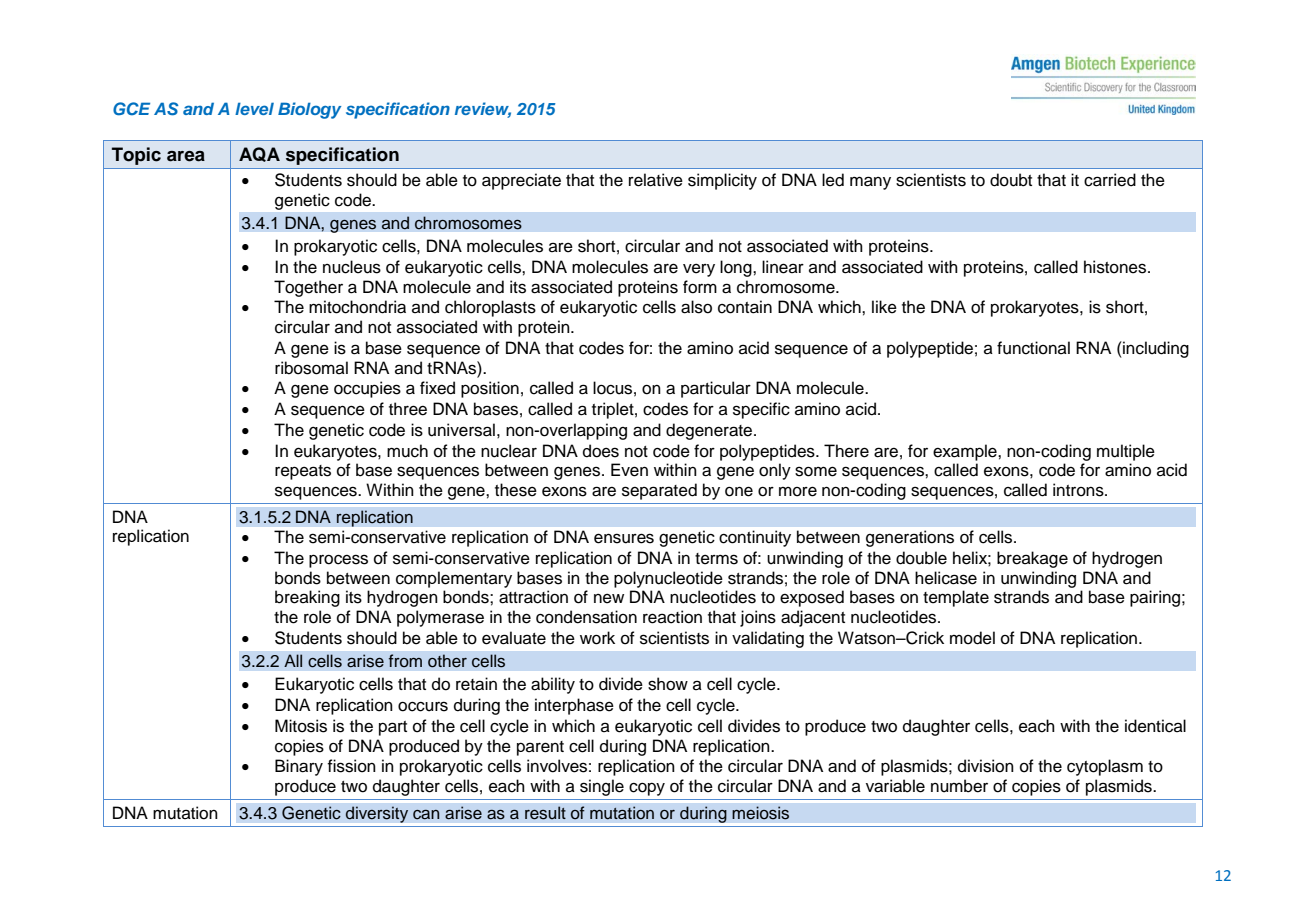 The width and height of the screenshot is (1308, 924). I want to click on relative, so click(656, 180).
